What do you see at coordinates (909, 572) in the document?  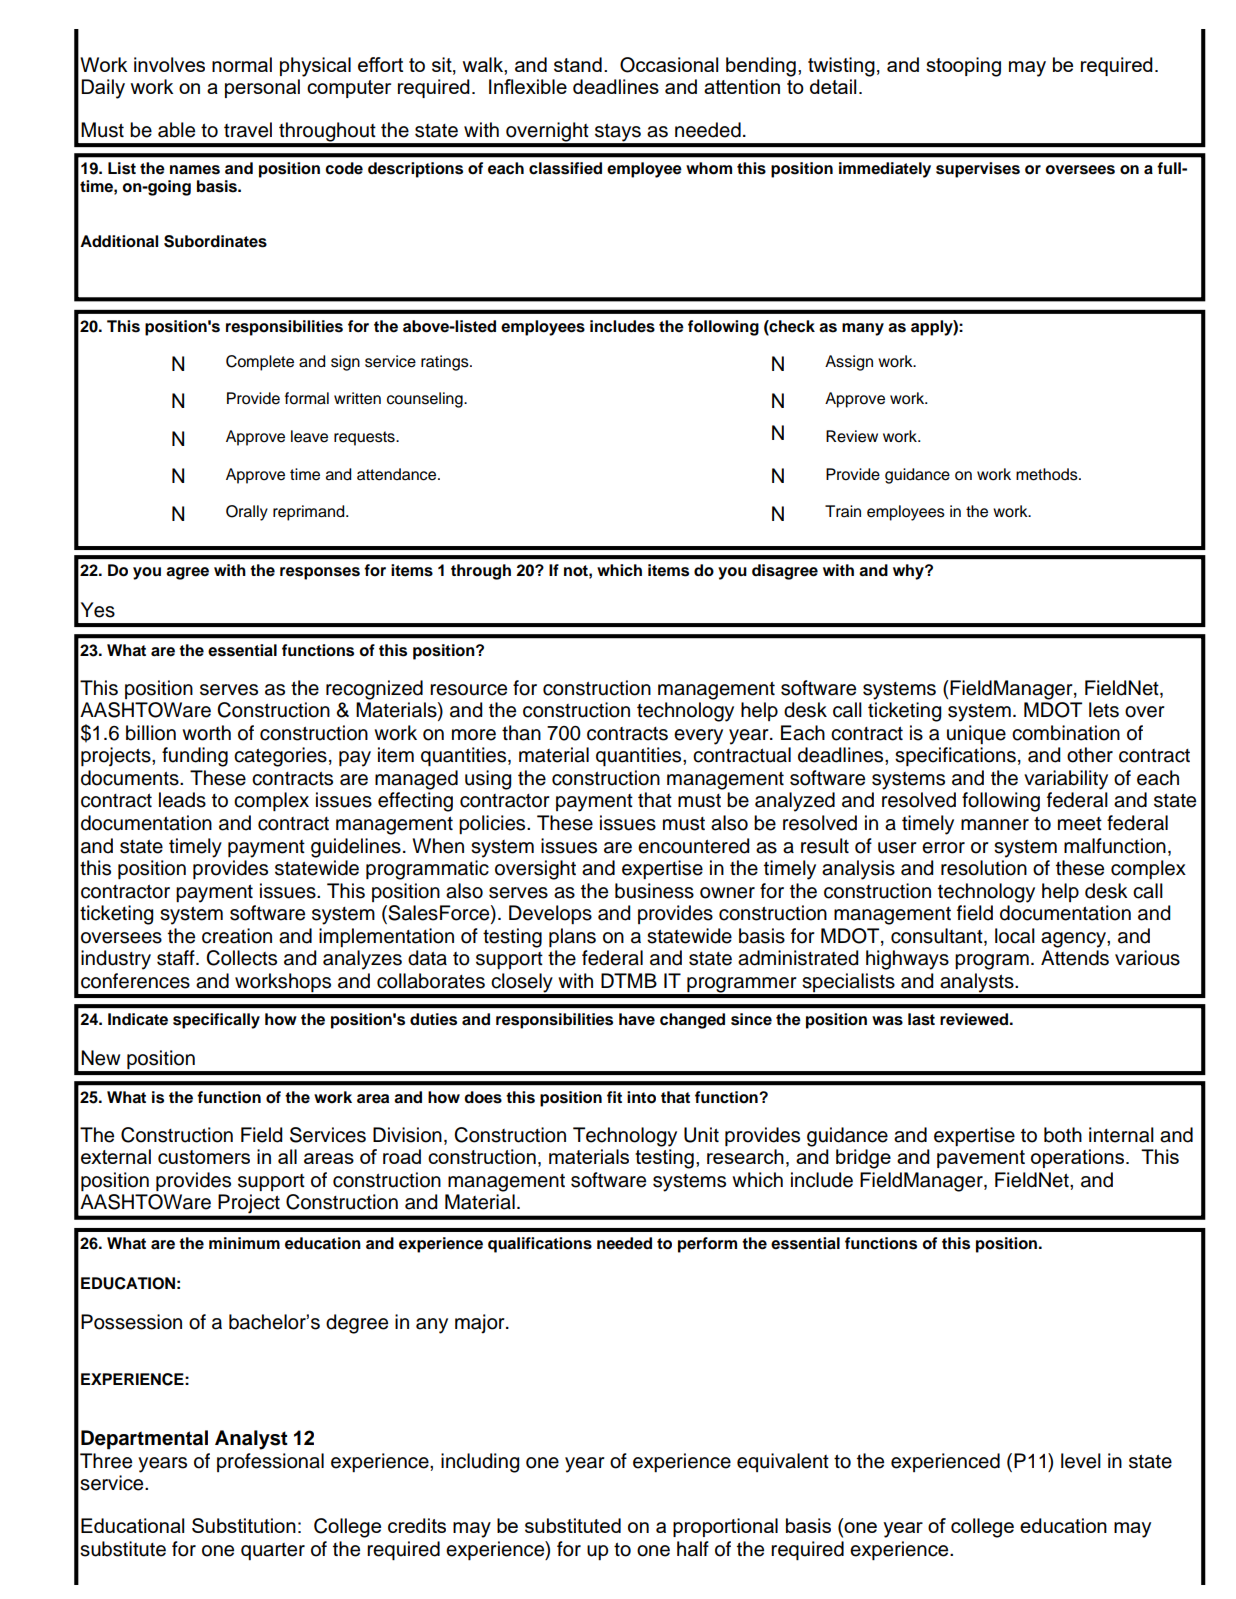 I see `why` at bounding box center [909, 572].
